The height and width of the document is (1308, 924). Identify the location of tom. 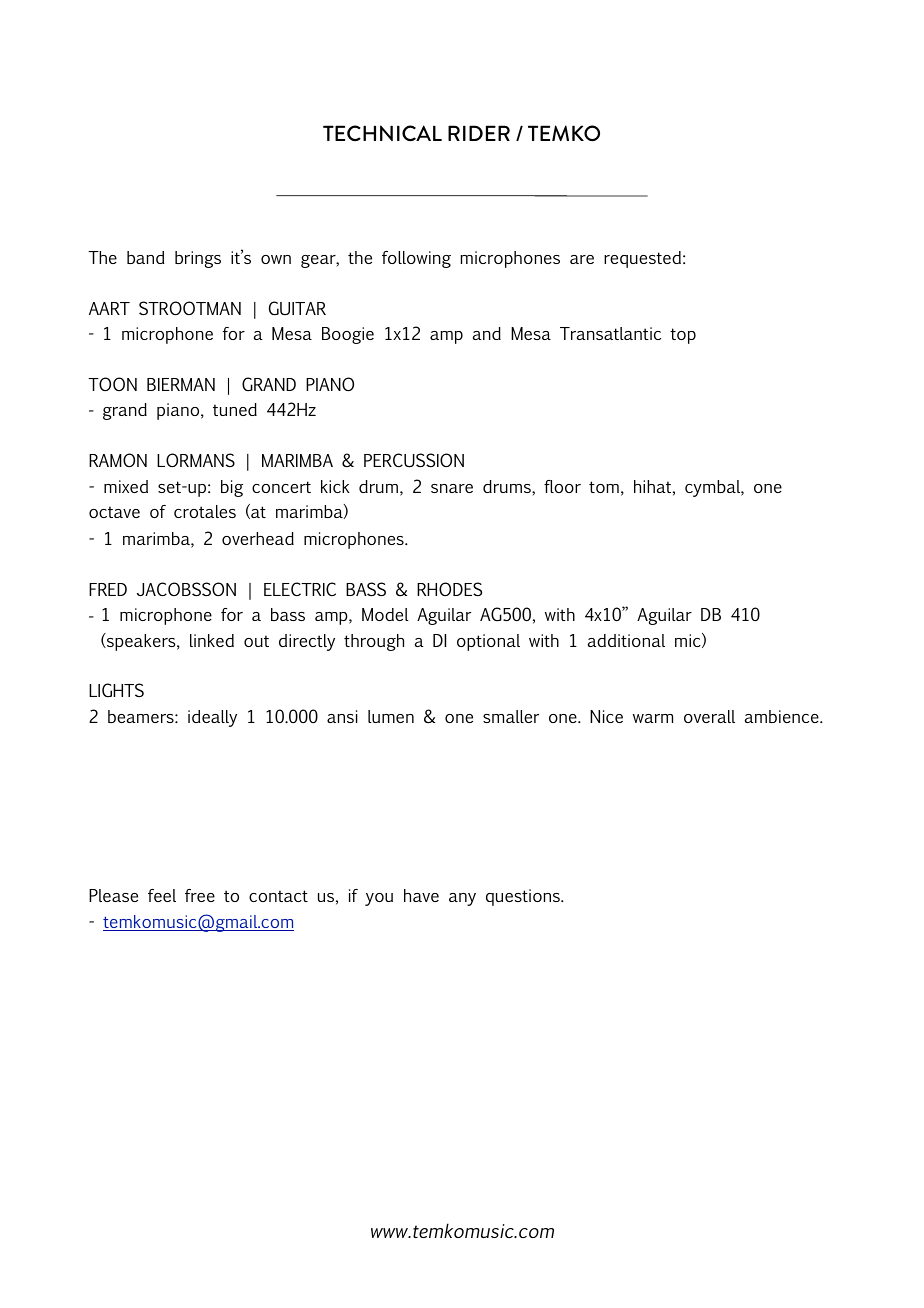
(604, 487).
